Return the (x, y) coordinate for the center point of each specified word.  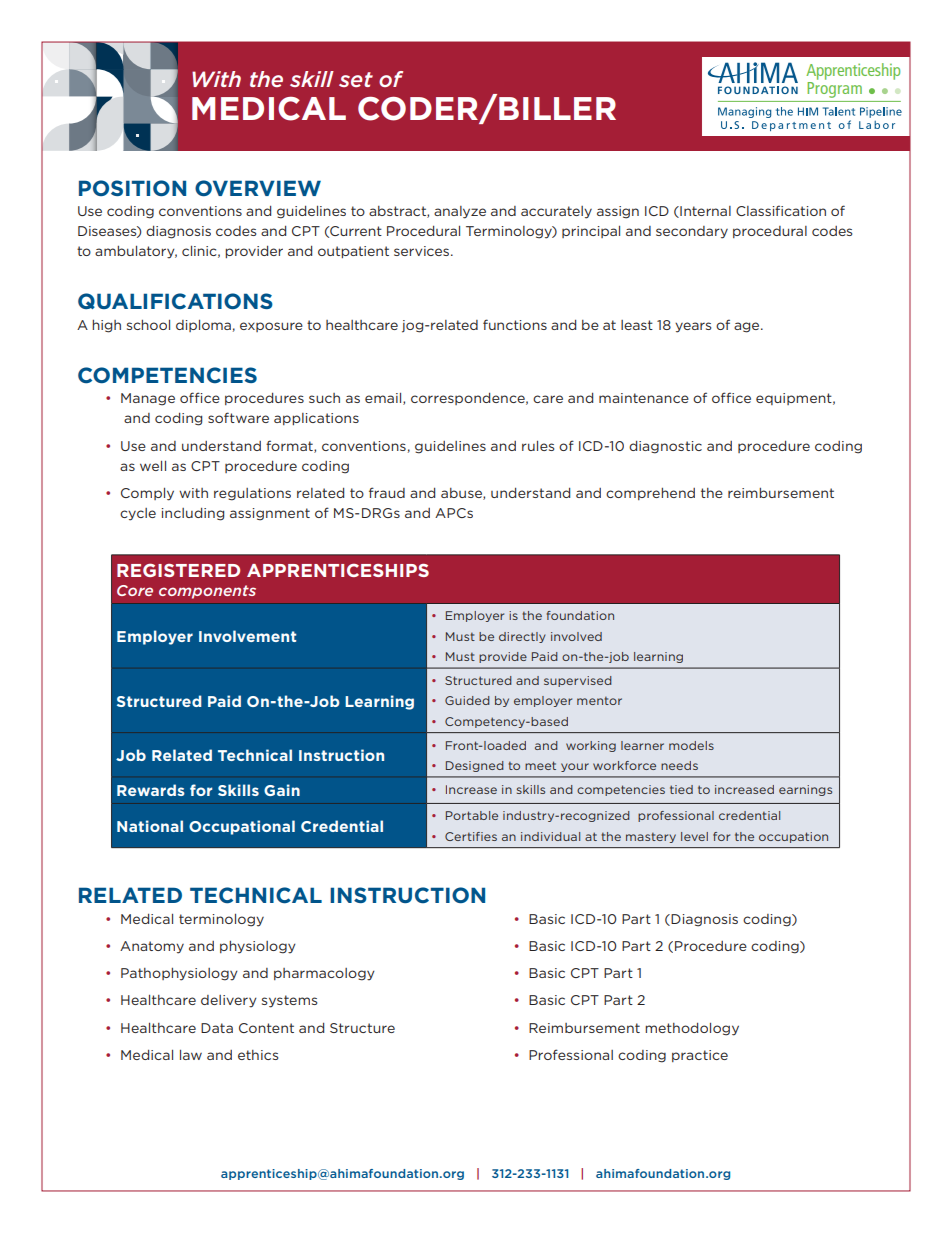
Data (217, 1028)
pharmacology (324, 974)
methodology (692, 1029)
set (356, 79)
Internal (704, 212)
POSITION (132, 188)
